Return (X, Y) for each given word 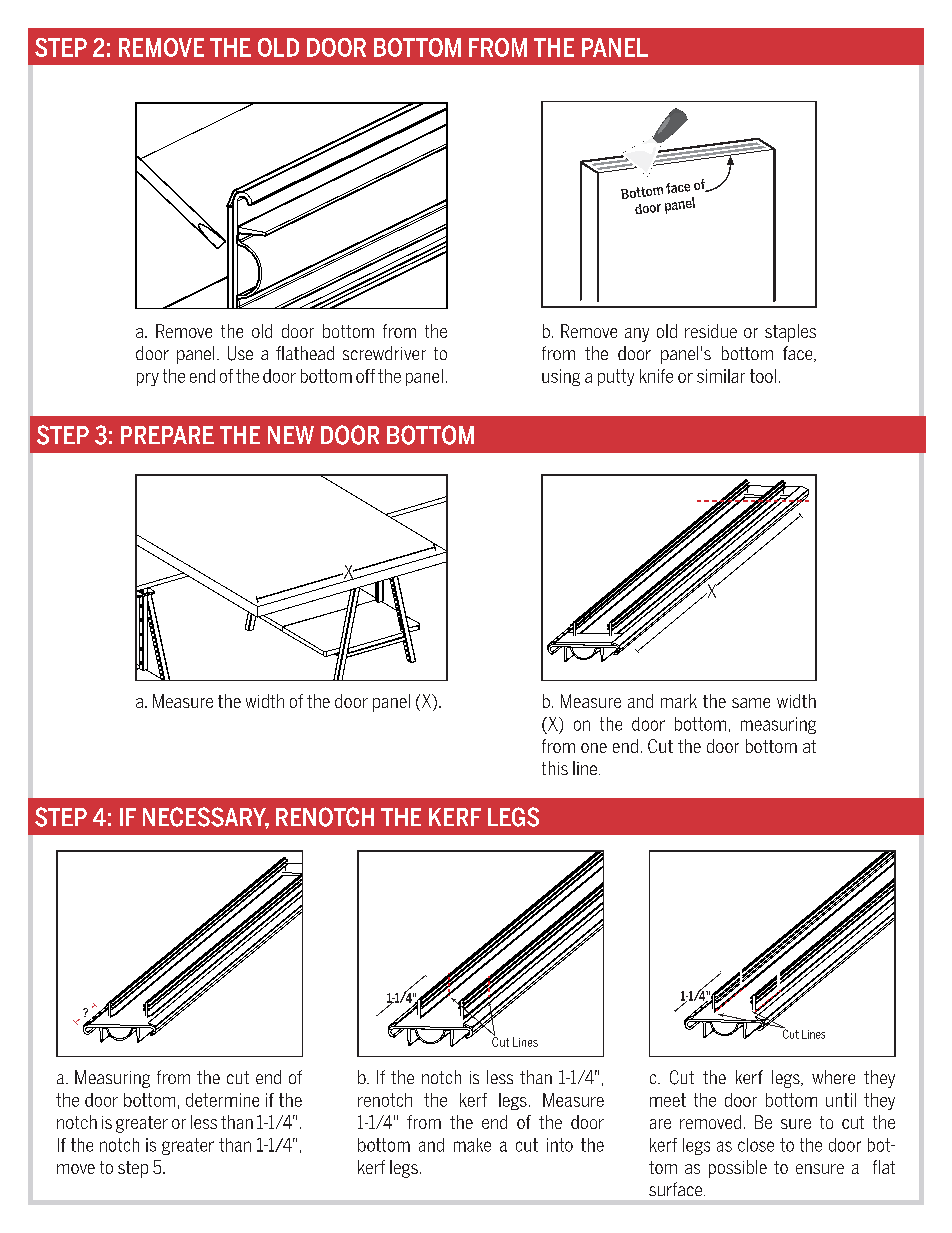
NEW (291, 435)
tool (763, 376)
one (594, 748)
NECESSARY (206, 818)
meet (668, 1100)
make (472, 1145)
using (561, 377)
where (833, 1077)
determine (222, 1100)
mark (679, 701)
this (555, 768)
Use (240, 353)
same (751, 703)
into (560, 1145)
